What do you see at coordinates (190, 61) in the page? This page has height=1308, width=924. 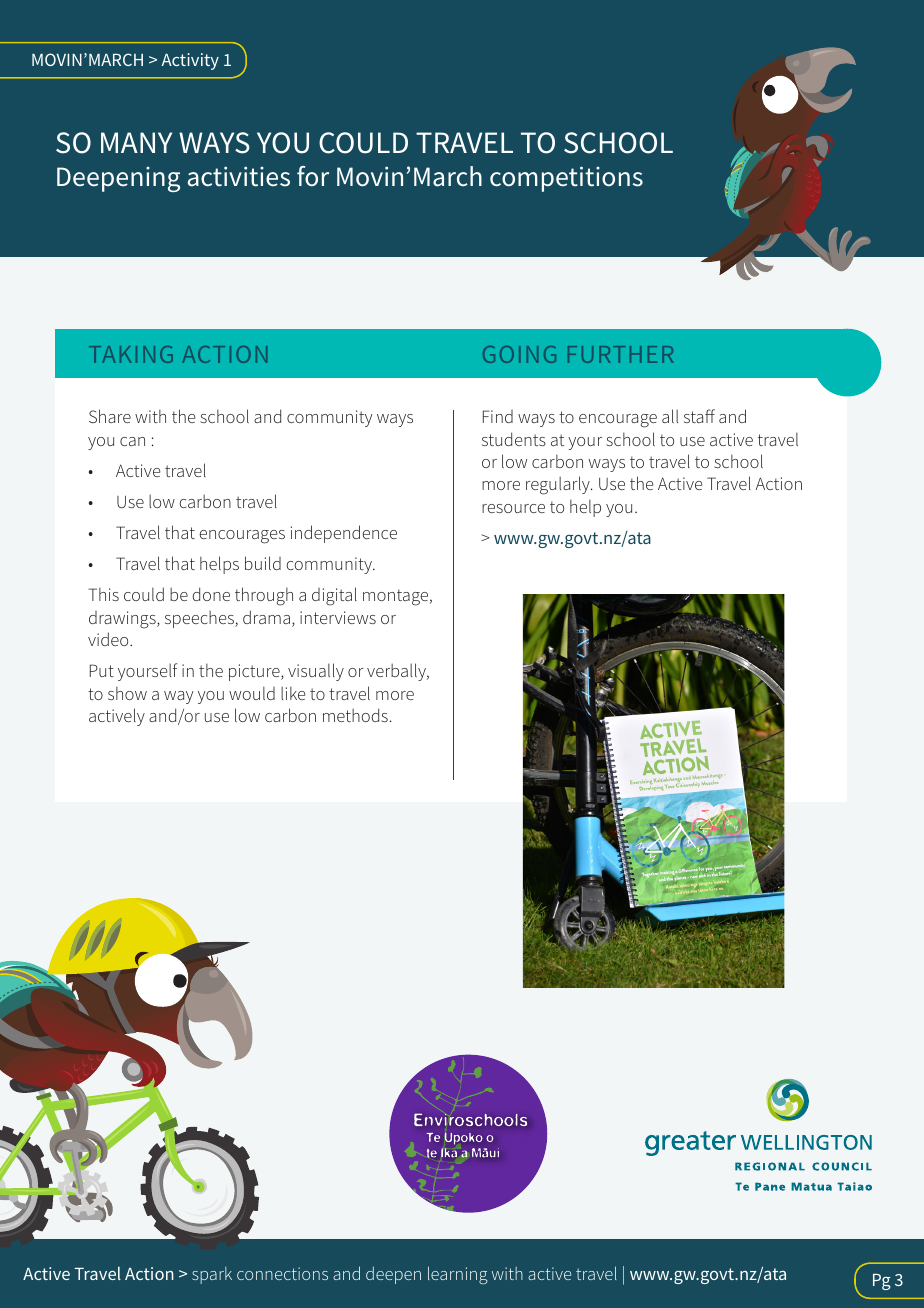 I see `Activity` at bounding box center [190, 61].
